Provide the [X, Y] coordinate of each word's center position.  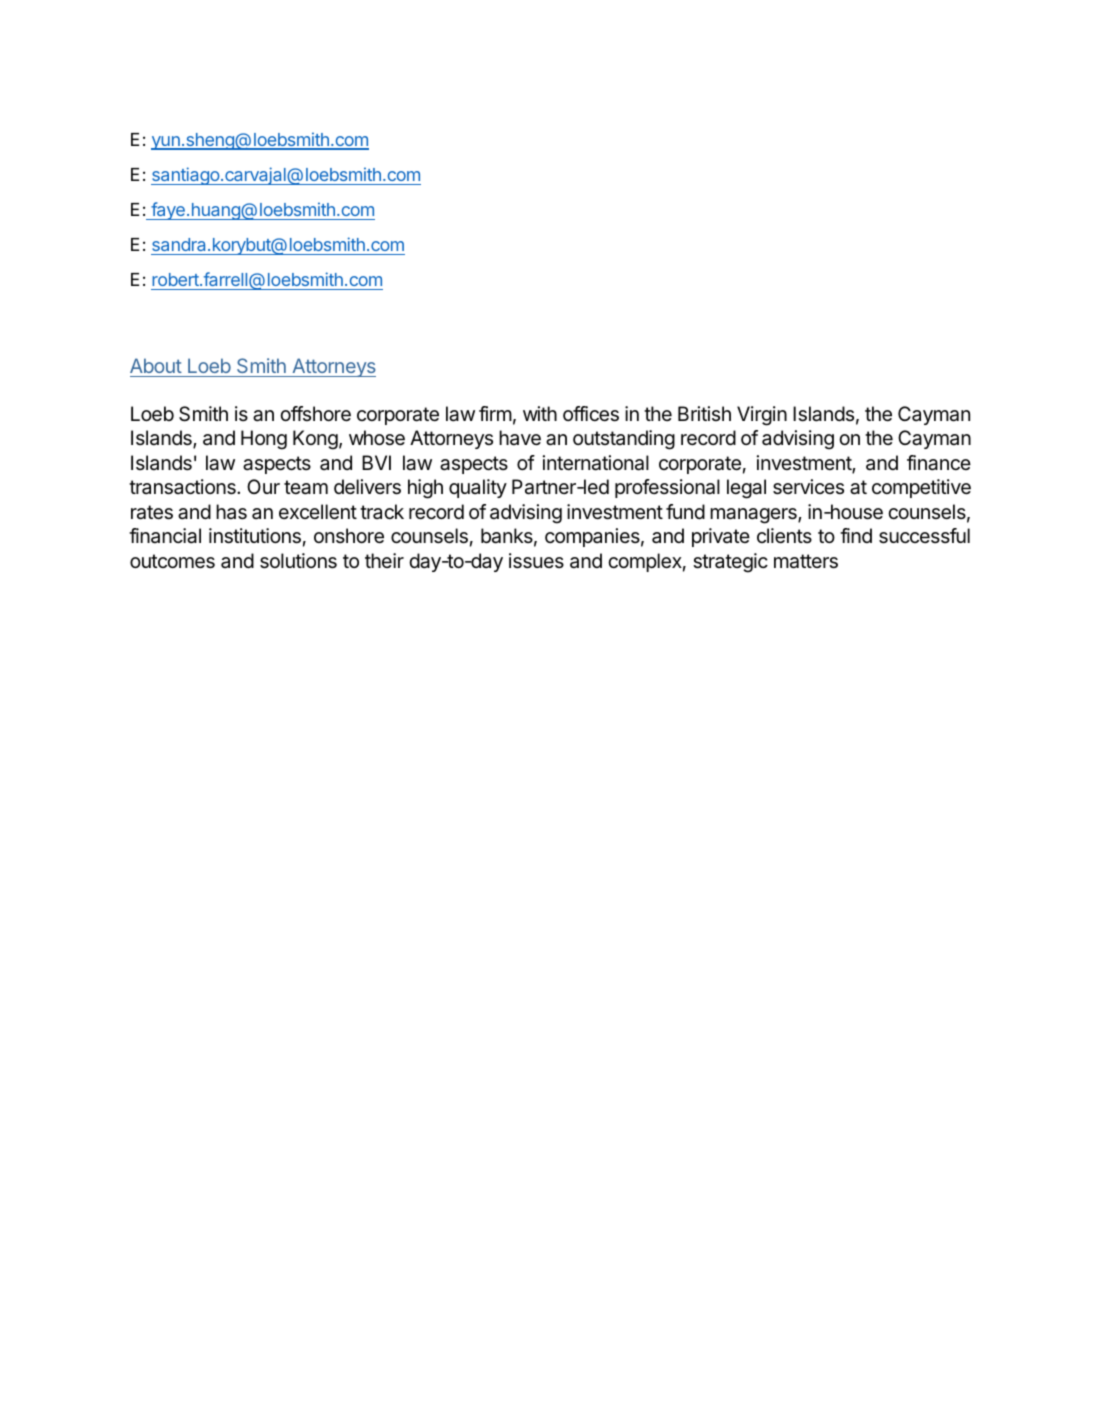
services [808, 487]
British [704, 413]
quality [478, 488]
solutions [298, 561]
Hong [264, 440]
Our [263, 486]
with [540, 413]
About [156, 365]
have [520, 438]
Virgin [762, 416]
